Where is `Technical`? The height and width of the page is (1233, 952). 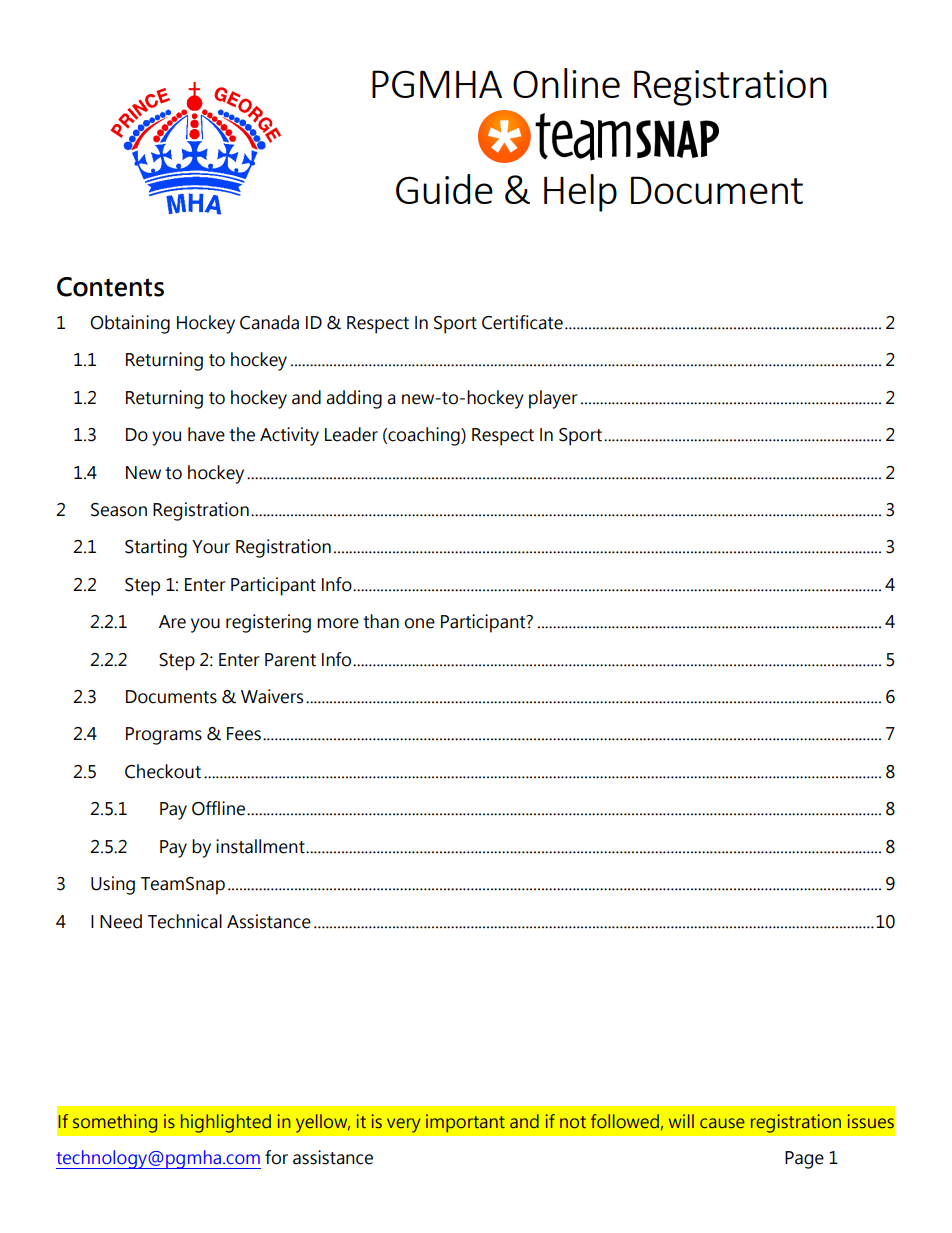 Technical is located at coordinates (185, 921).
